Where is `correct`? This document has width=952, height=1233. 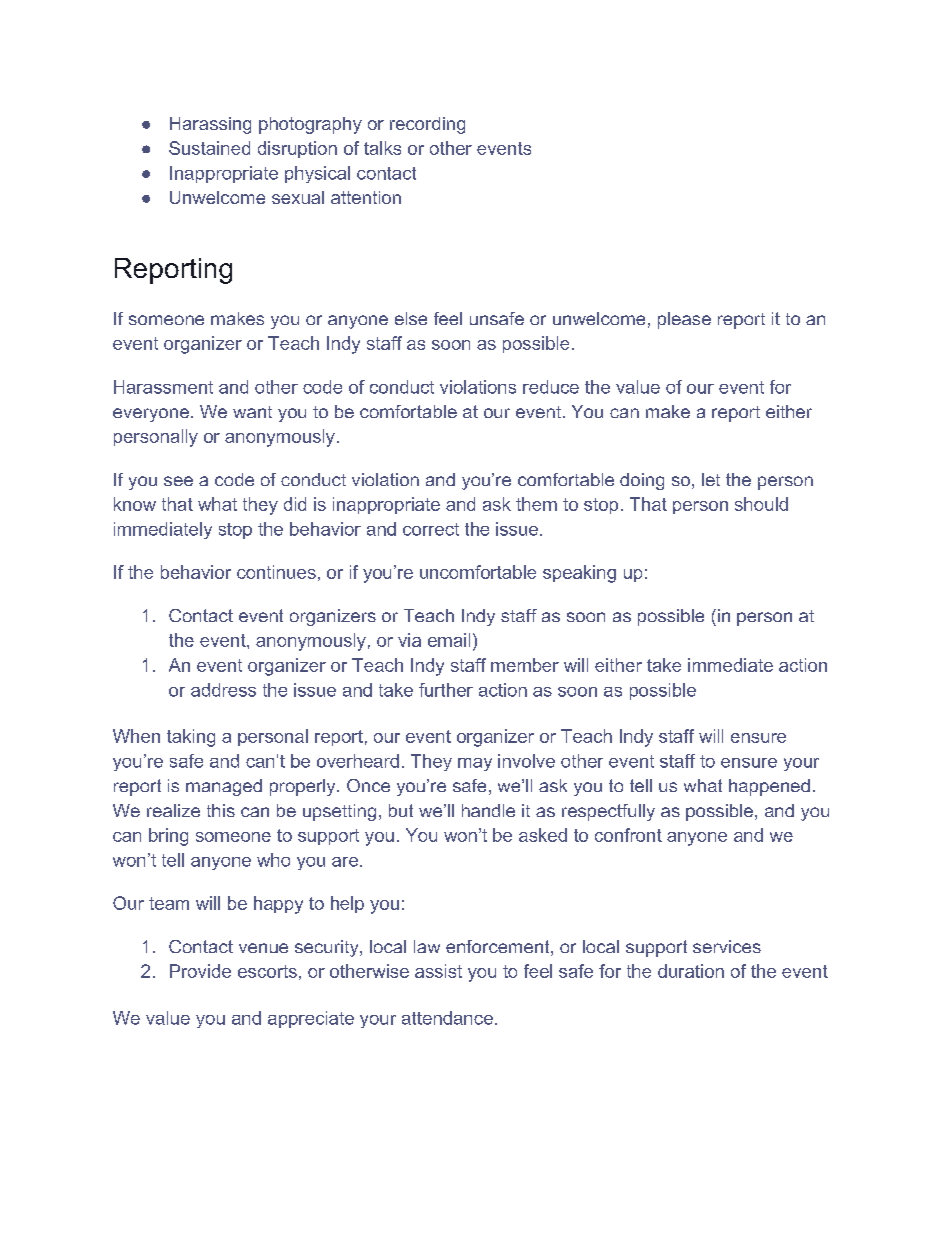 correct is located at coordinates (431, 529).
